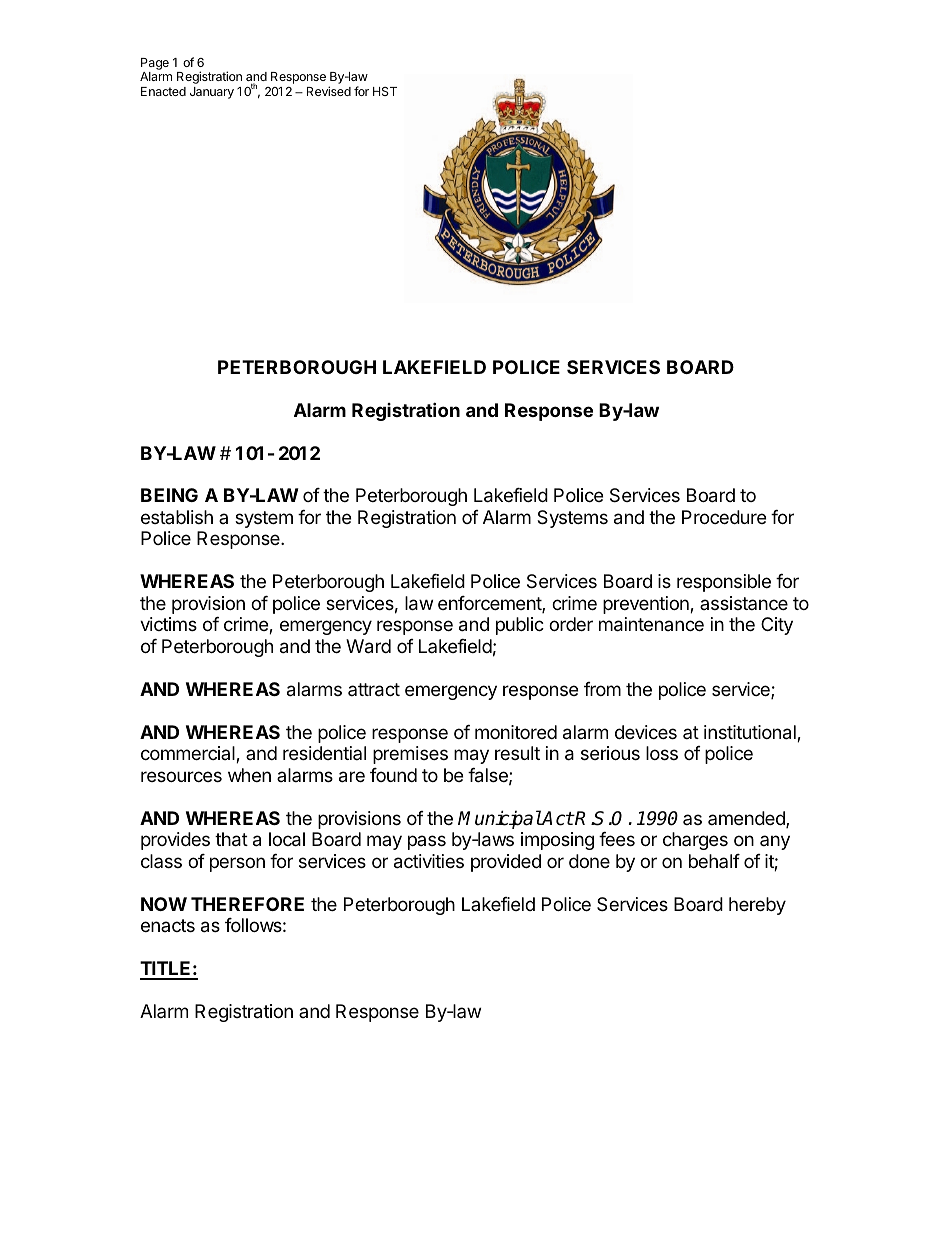  Describe the element at coordinates (212, 93) in the screenshot. I see `January` at that location.
